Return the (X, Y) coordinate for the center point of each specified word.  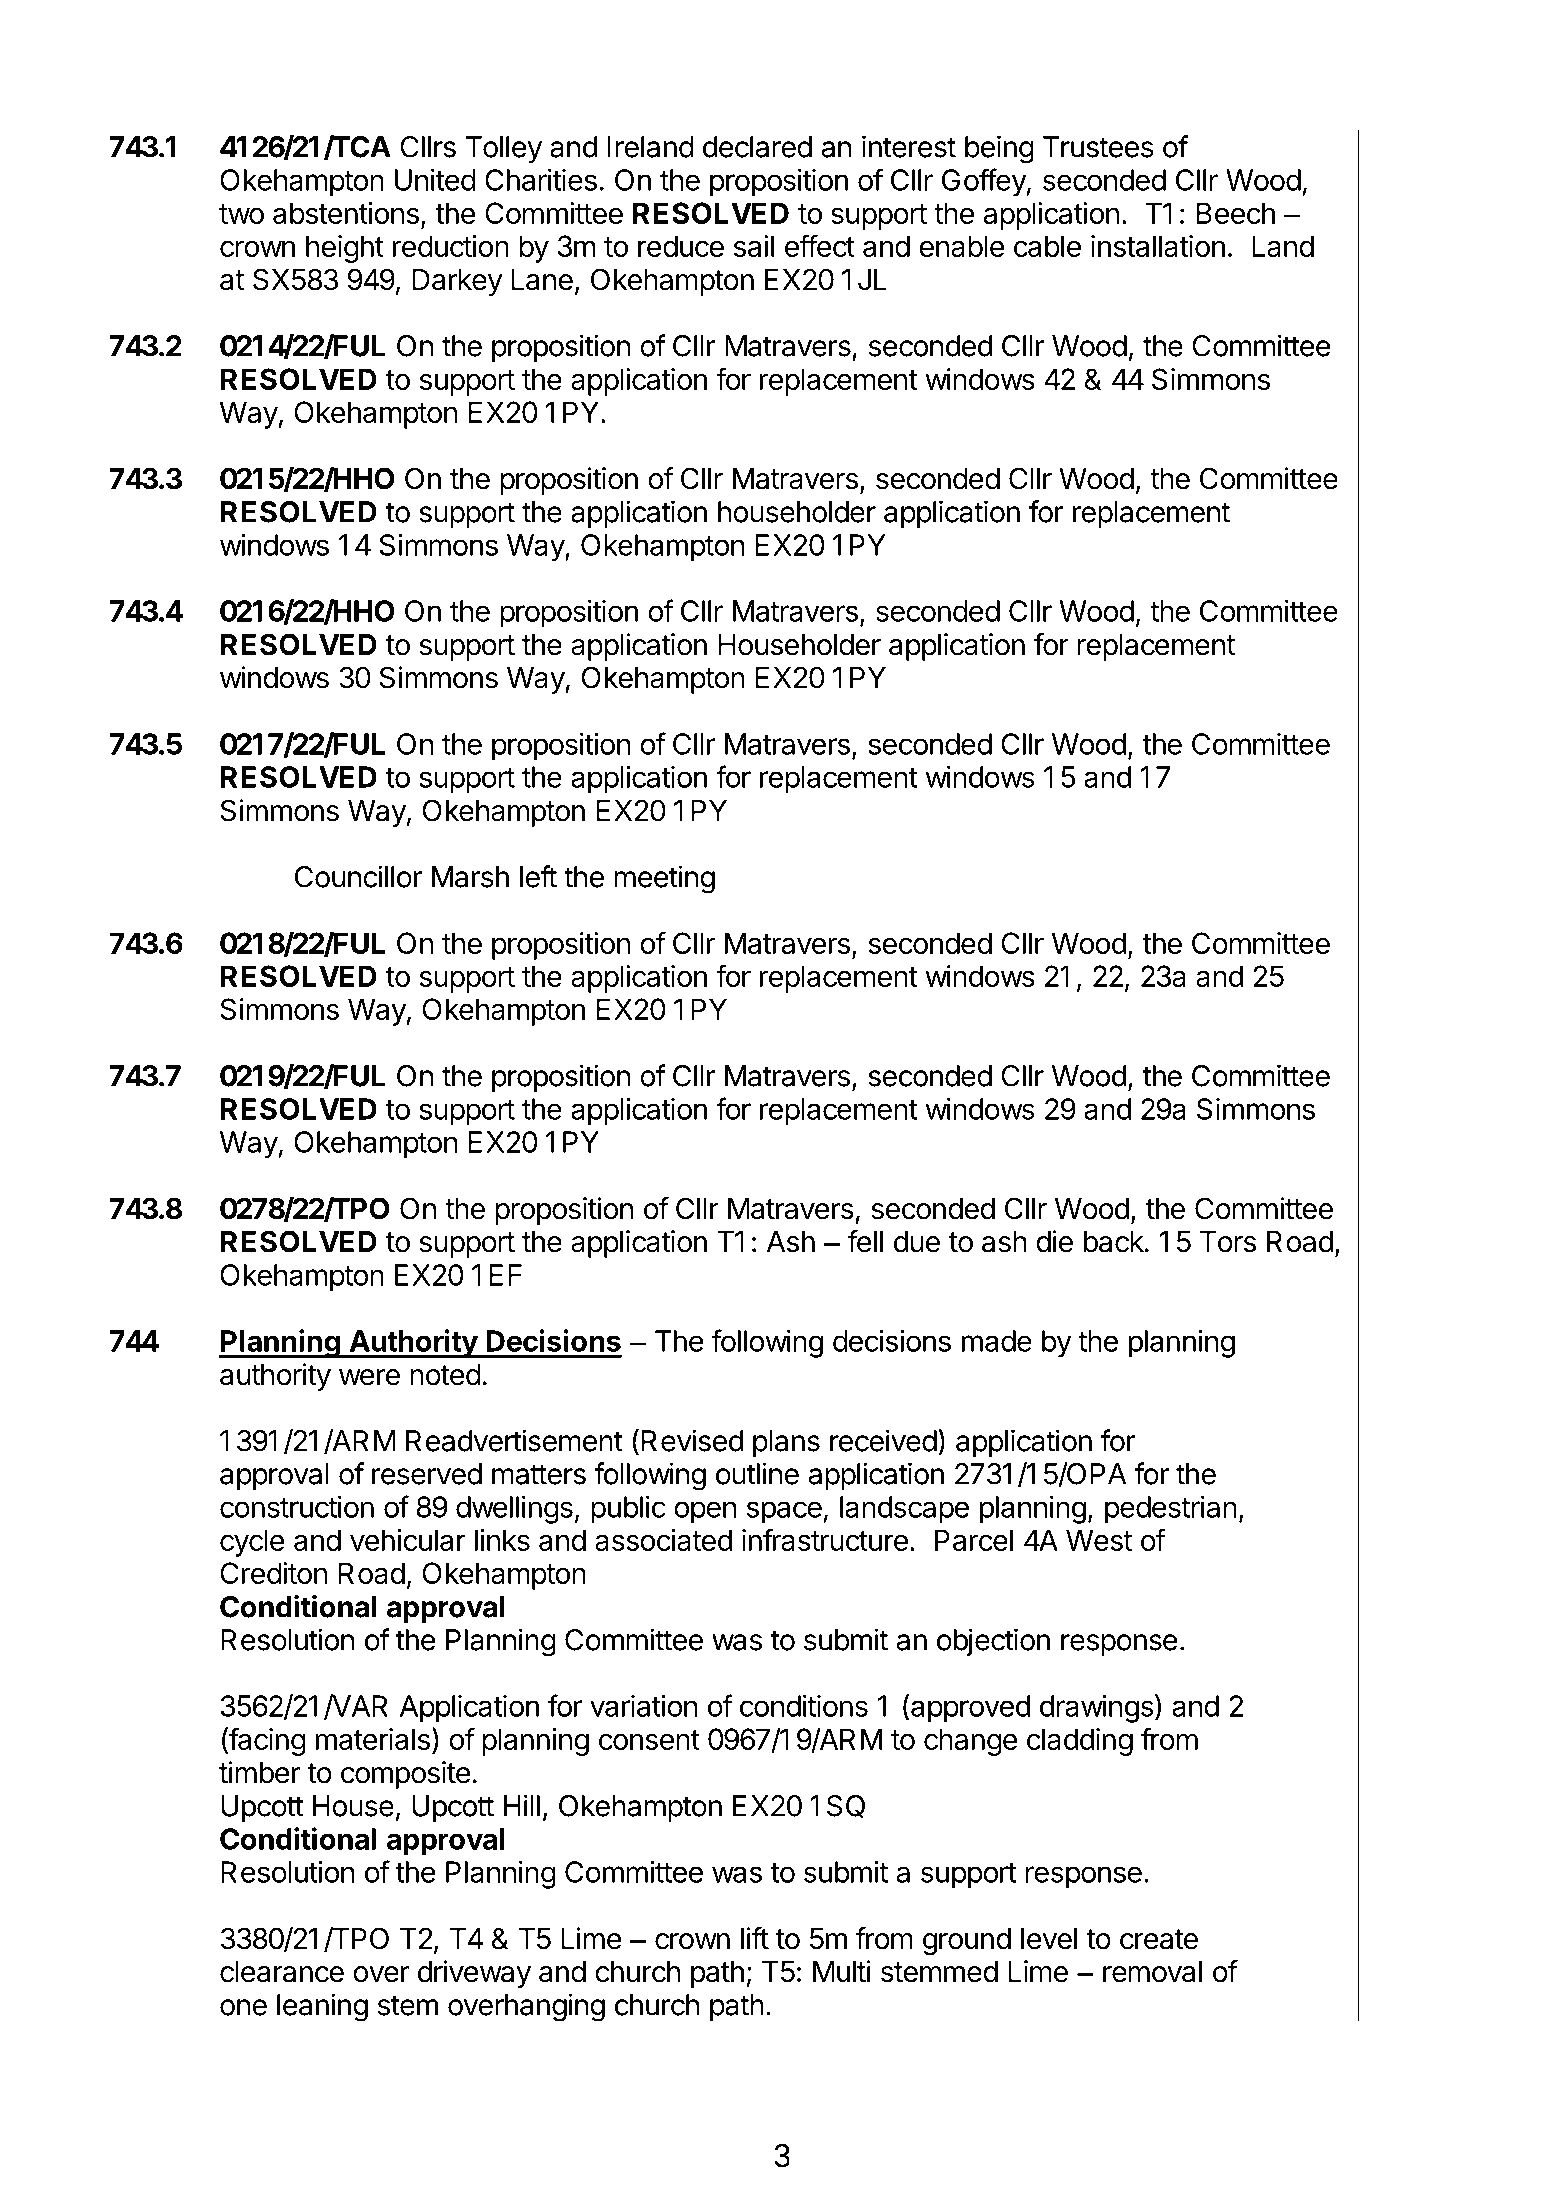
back (1114, 1242)
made (997, 1341)
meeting (664, 879)
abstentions (346, 213)
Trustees (1098, 147)
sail (754, 246)
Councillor (358, 876)
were (369, 1377)
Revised (692, 1440)
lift (755, 1938)
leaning (322, 2007)
